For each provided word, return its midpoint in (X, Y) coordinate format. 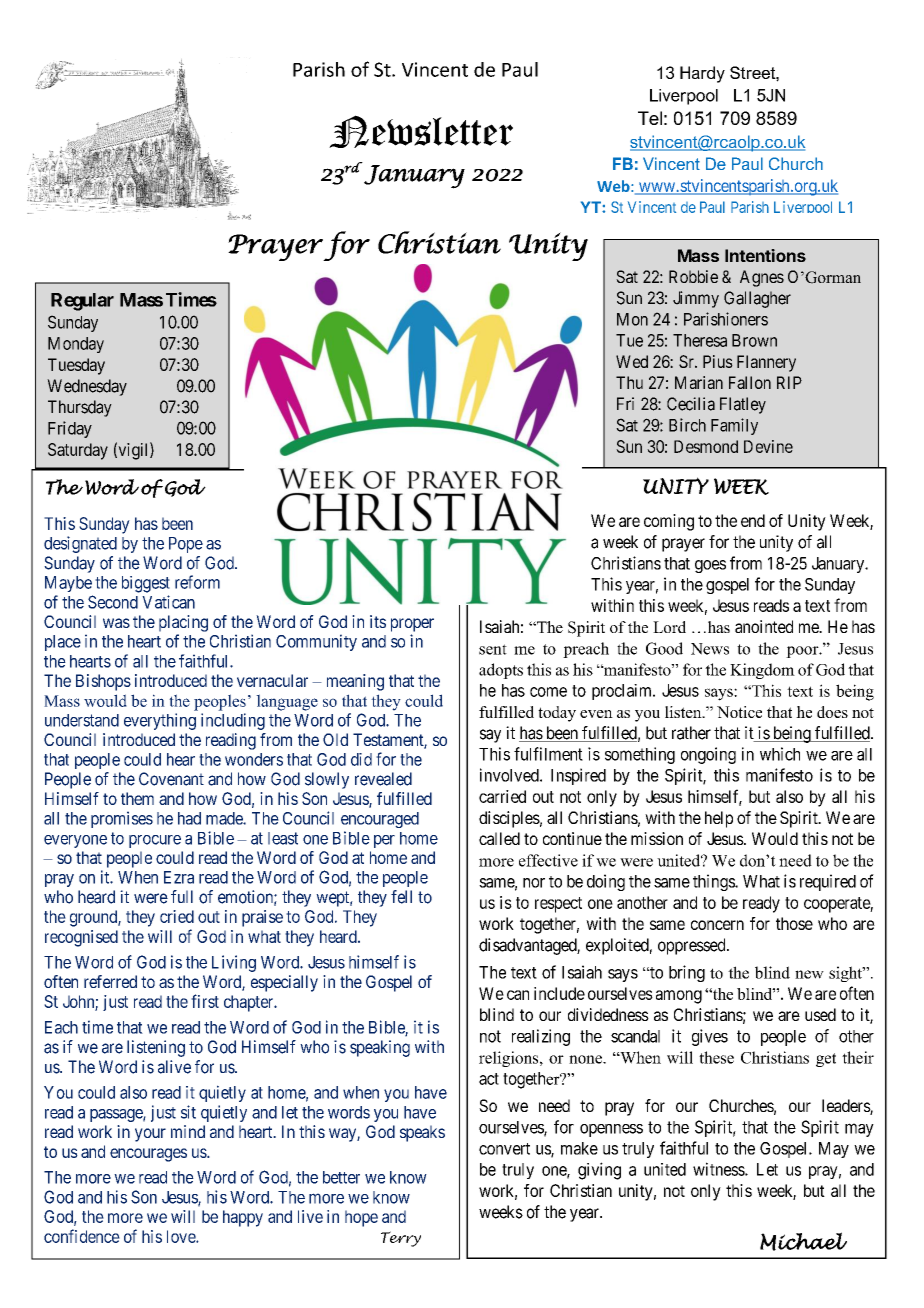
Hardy (702, 74)
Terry (401, 1239)
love (182, 1236)
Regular (82, 302)
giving (599, 1171)
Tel (650, 118)
